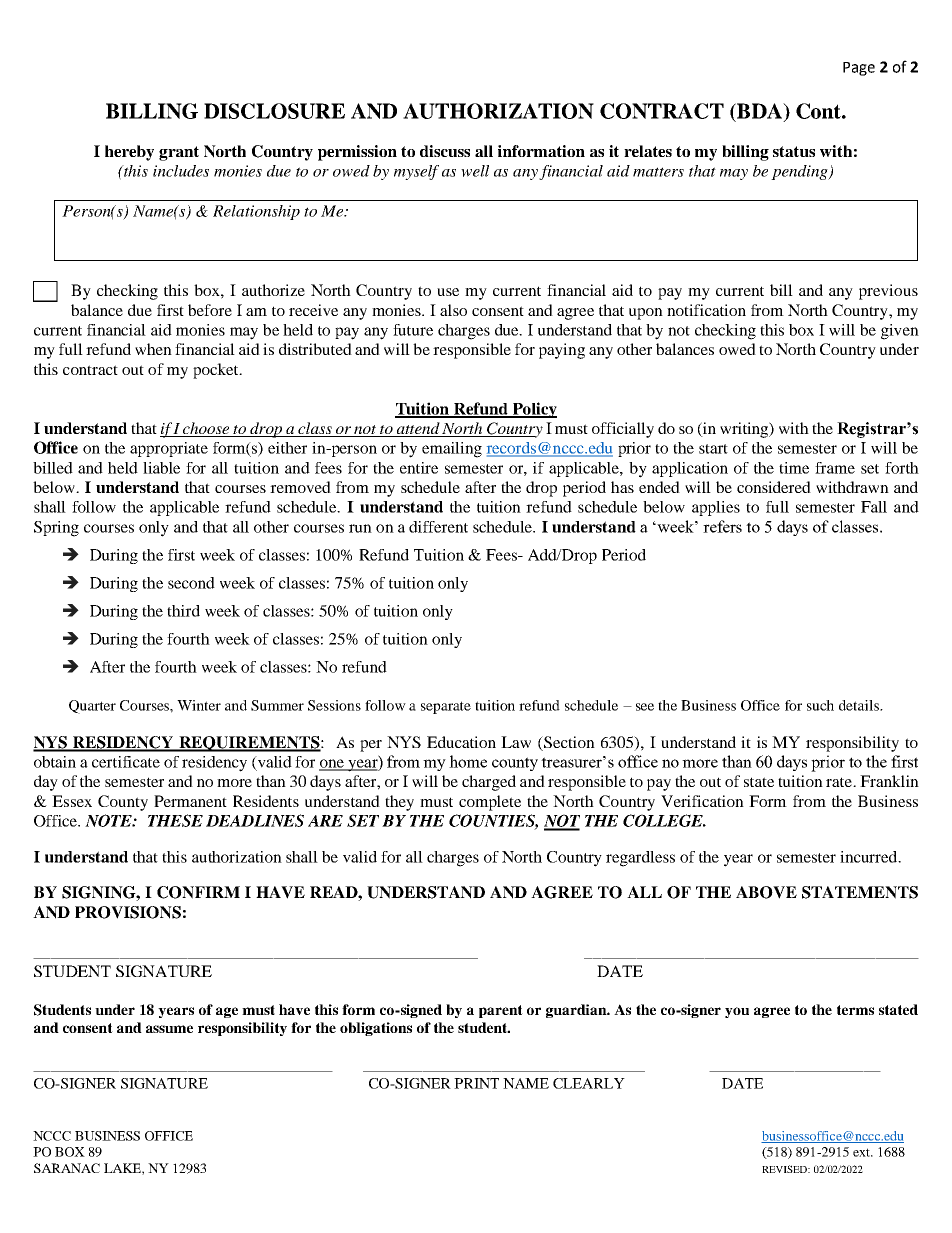  Describe the element at coordinates (461, 742) in the screenshot. I see `Education` at that location.
